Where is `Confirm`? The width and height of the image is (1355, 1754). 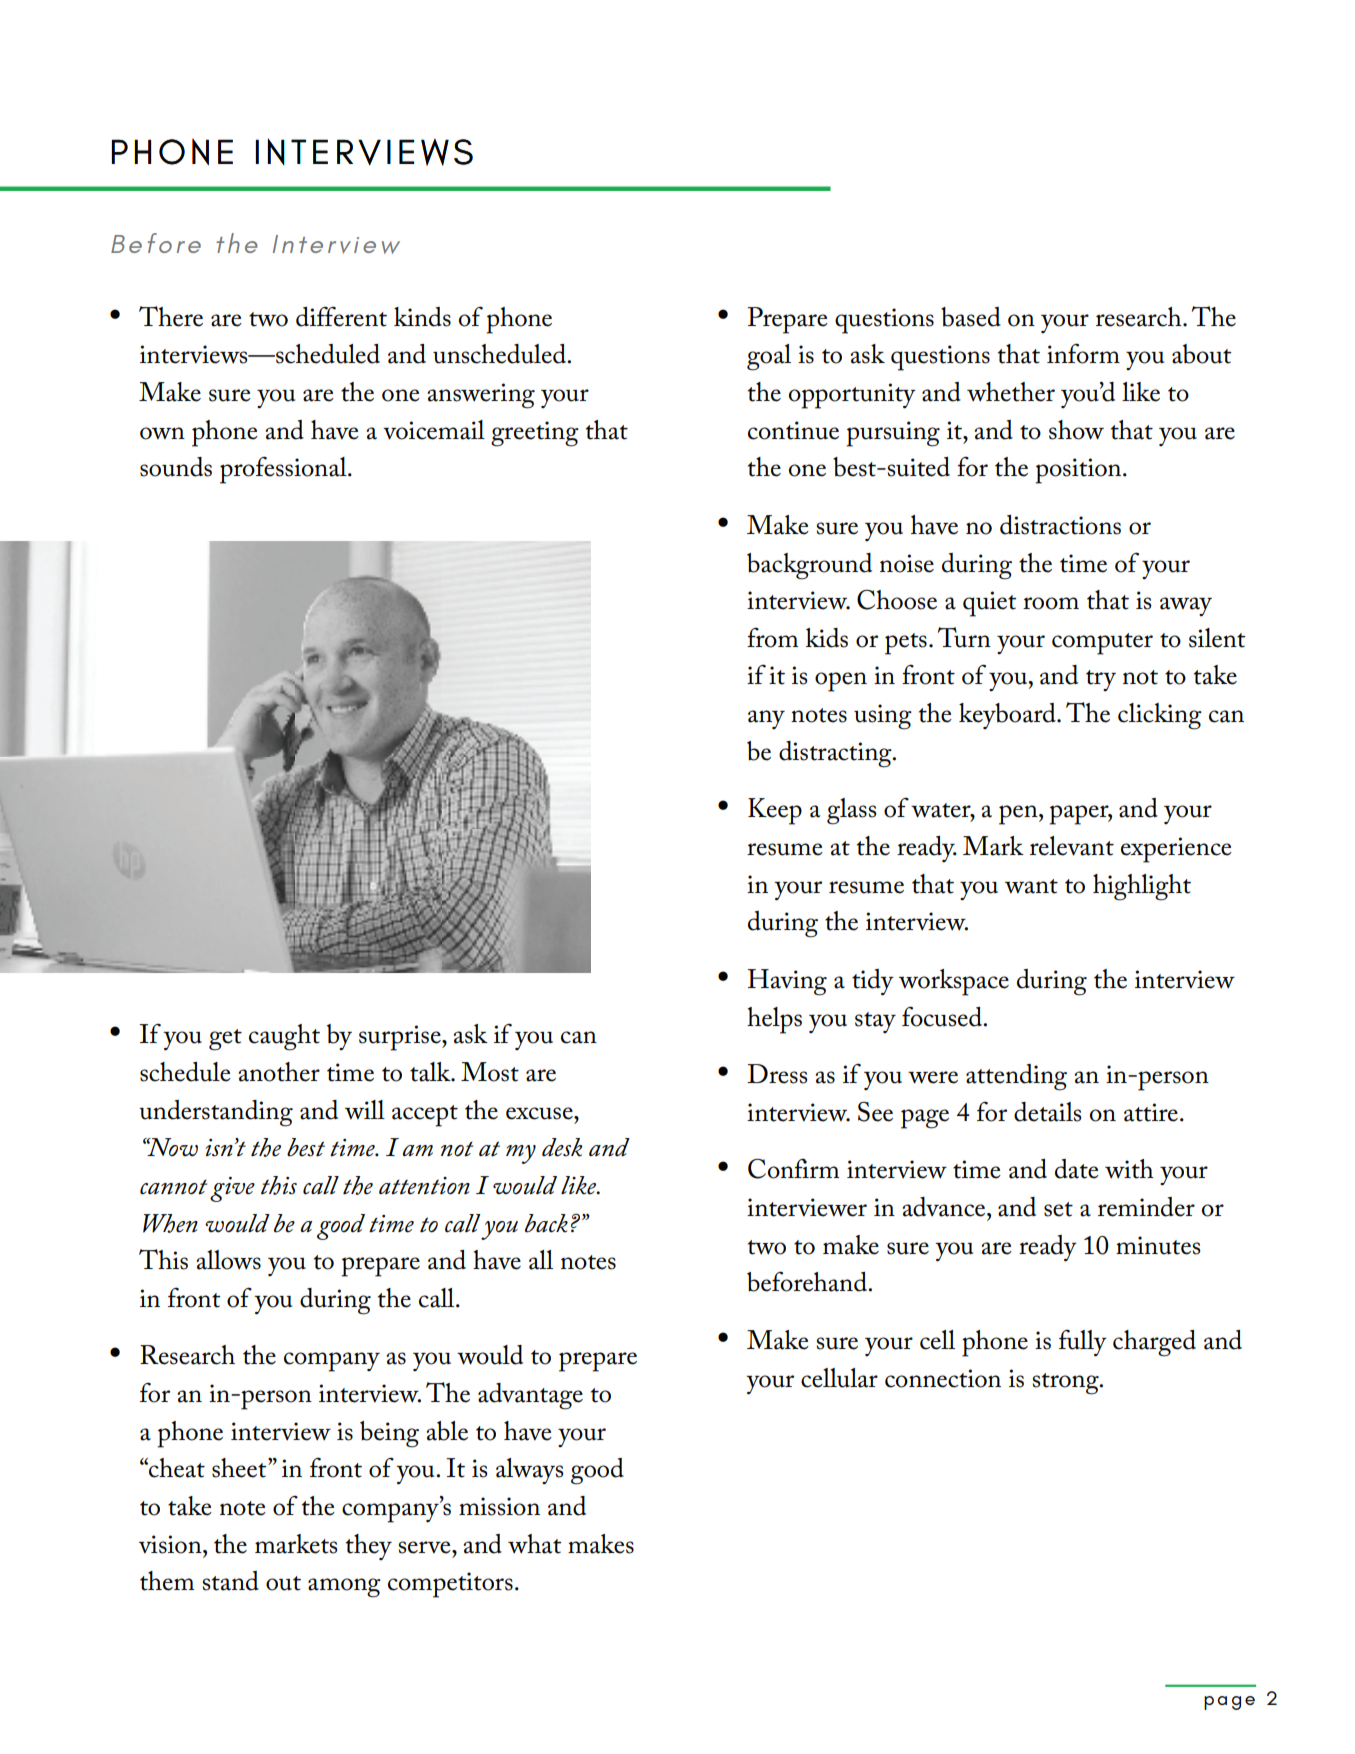 Confirm is located at coordinates (793, 1168).
